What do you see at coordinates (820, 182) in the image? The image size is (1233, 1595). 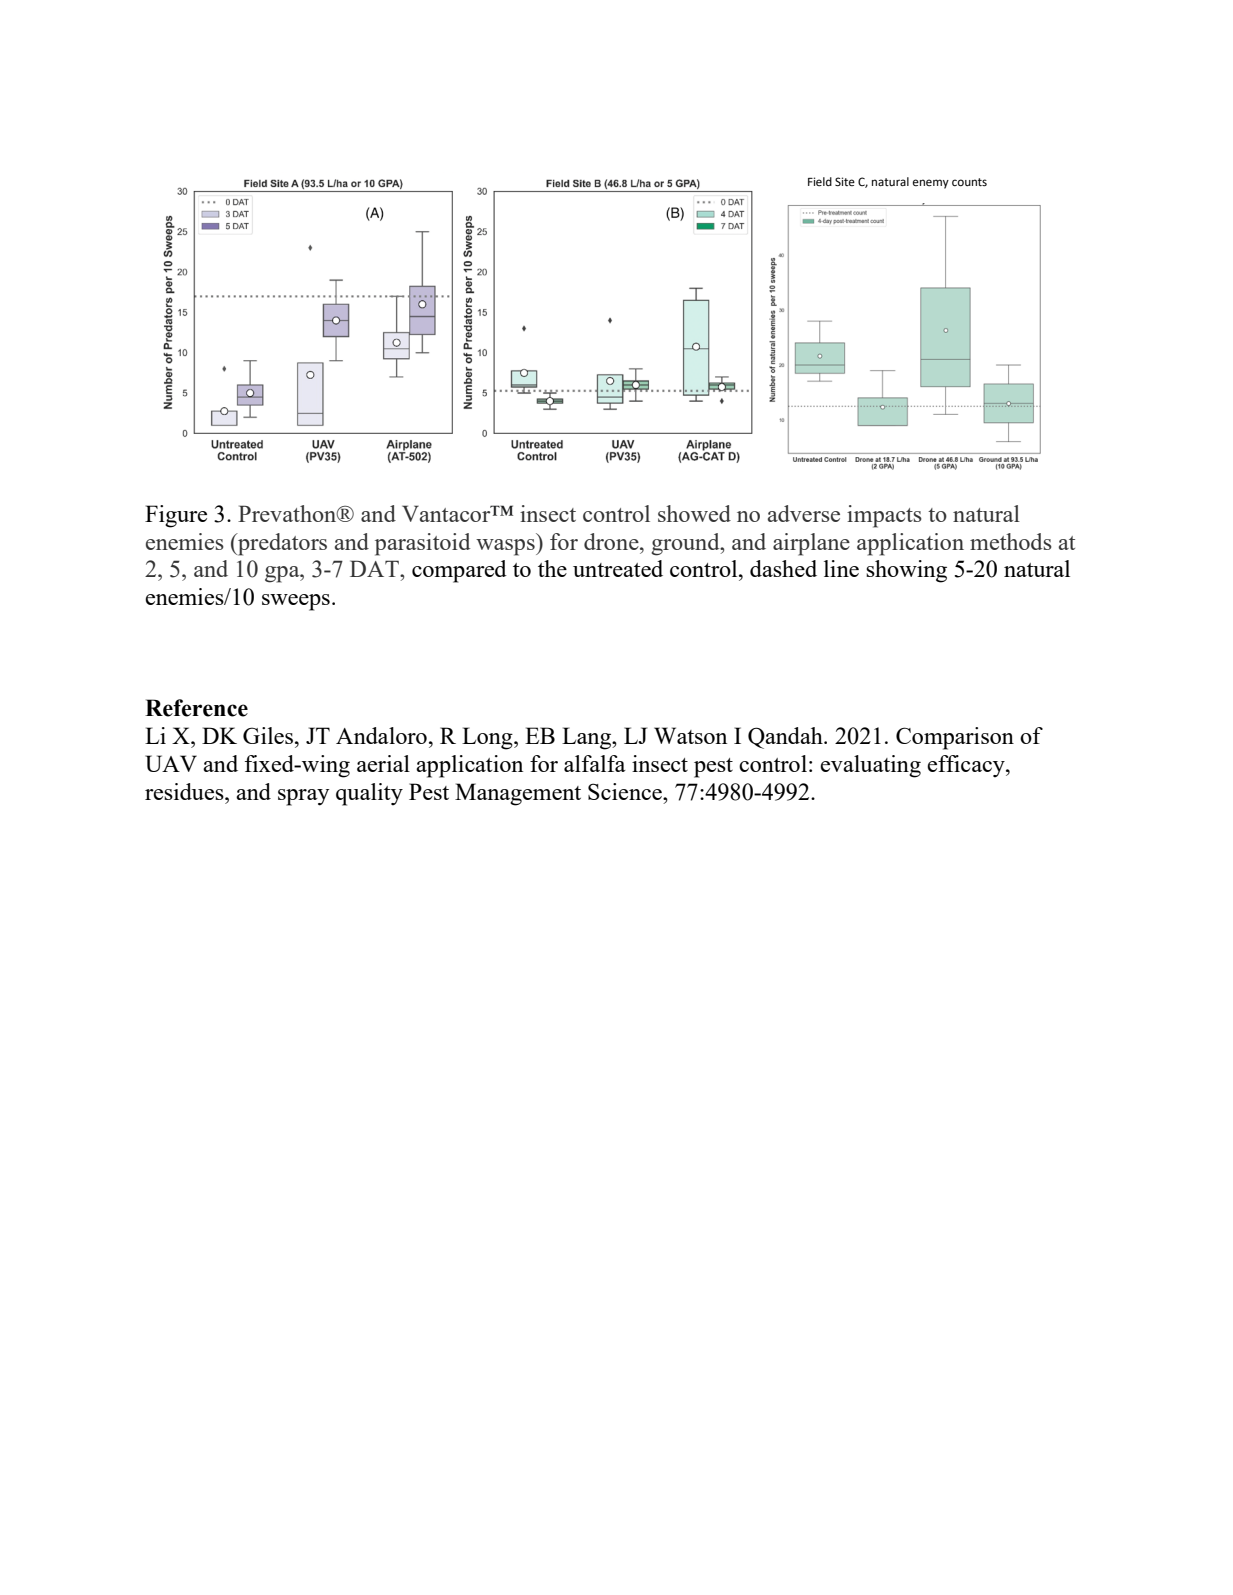 I see `Field` at bounding box center [820, 182].
